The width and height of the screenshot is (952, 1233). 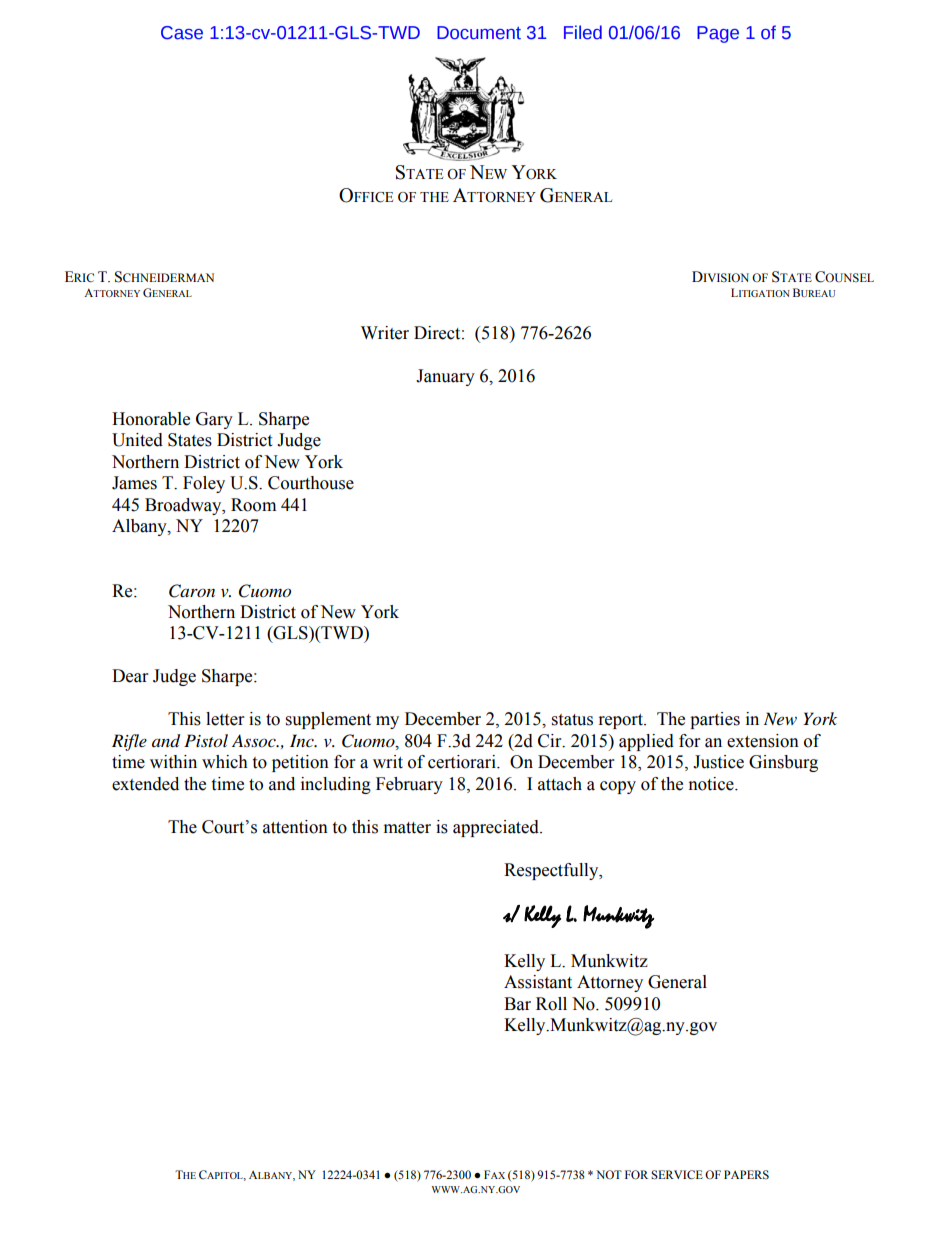 What do you see at coordinates (572, 720) in the screenshot?
I see `status` at bounding box center [572, 720].
